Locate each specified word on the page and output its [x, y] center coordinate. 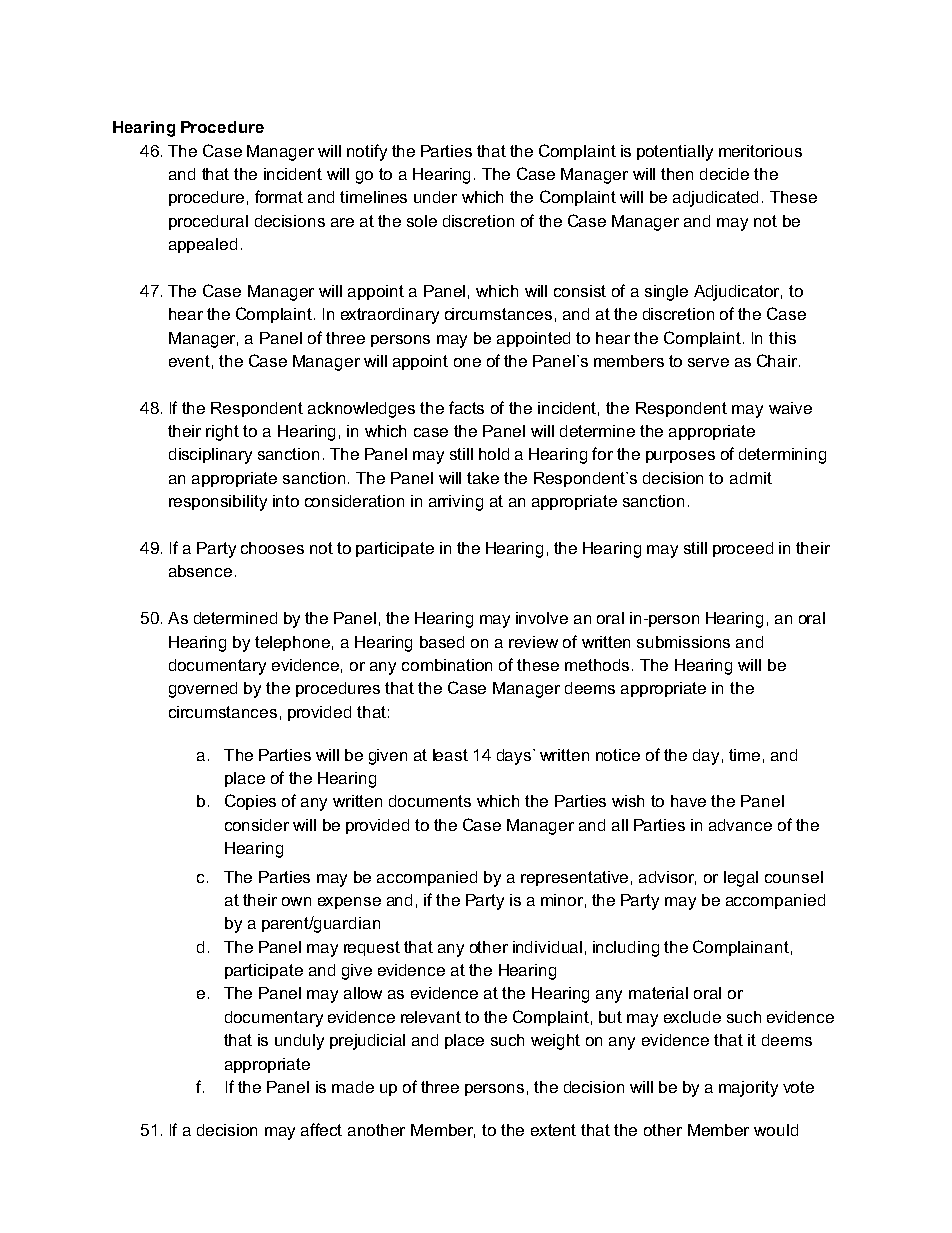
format [279, 196]
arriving [456, 503]
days [515, 757]
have [688, 801]
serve [708, 362]
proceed [743, 549]
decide [724, 174]
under [435, 197]
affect [321, 1129]
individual [547, 947]
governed [203, 690]
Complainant [741, 948]
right [222, 433]
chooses [272, 548]
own [296, 901]
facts [466, 407]
